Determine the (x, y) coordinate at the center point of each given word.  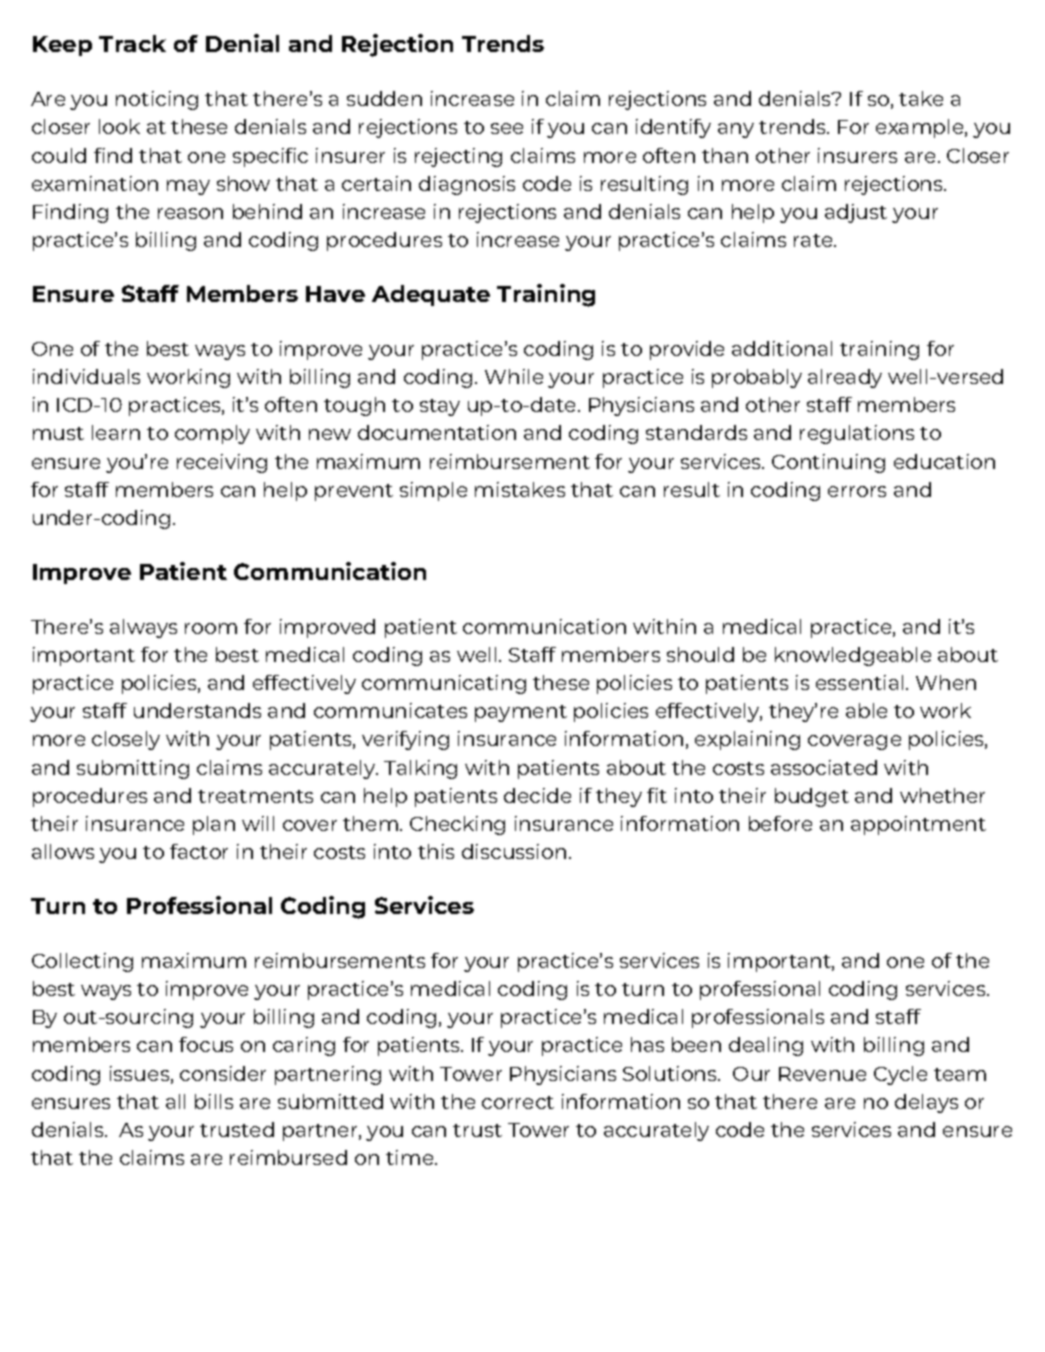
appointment (918, 825)
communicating (444, 684)
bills (214, 1101)
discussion (514, 851)
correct (518, 1102)
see (507, 128)
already (845, 378)
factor (199, 851)
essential (859, 682)
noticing (157, 100)
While (514, 376)
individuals (86, 376)
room (211, 628)
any (736, 130)
